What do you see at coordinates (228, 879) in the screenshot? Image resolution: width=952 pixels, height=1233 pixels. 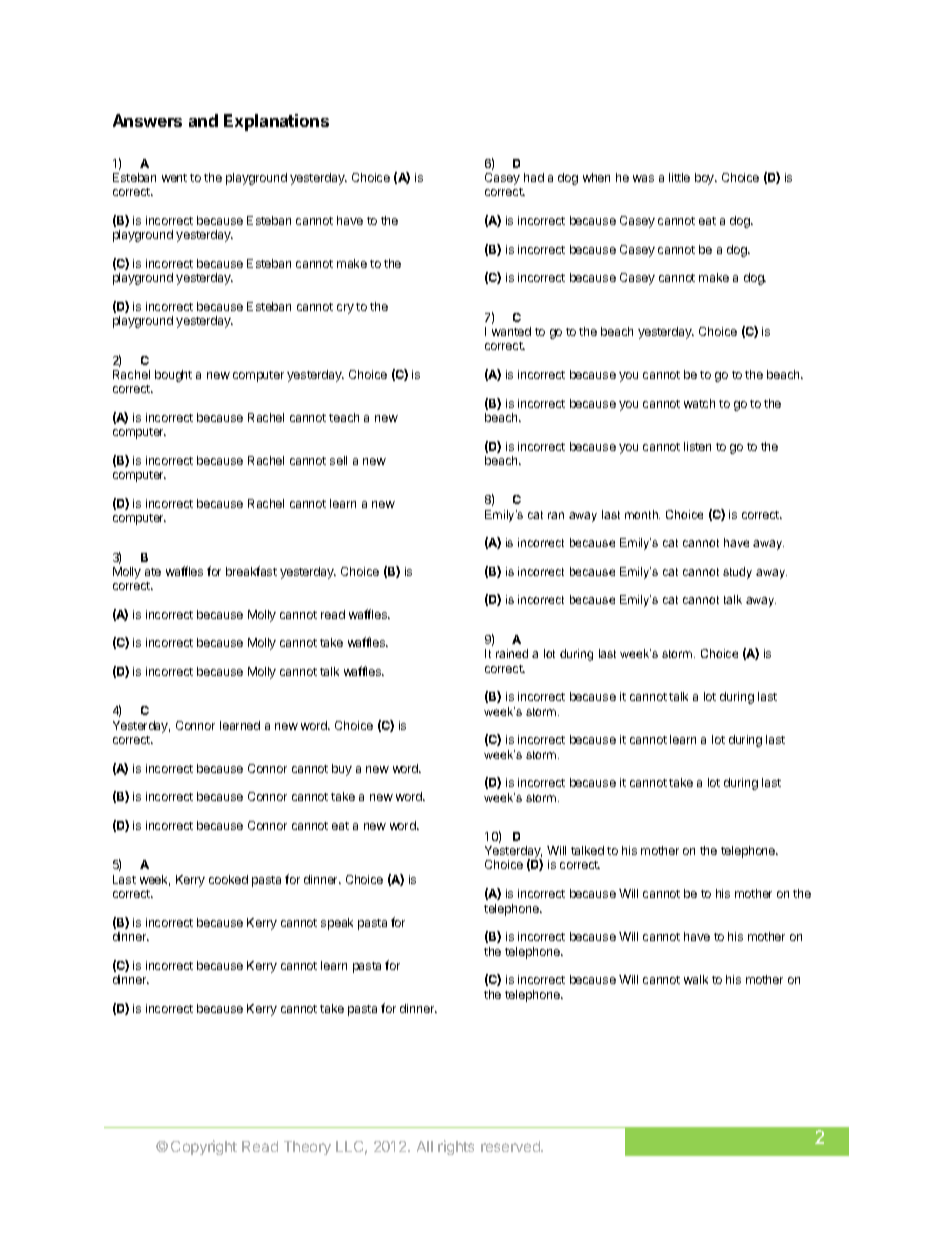 I see `cooked` at bounding box center [228, 879].
